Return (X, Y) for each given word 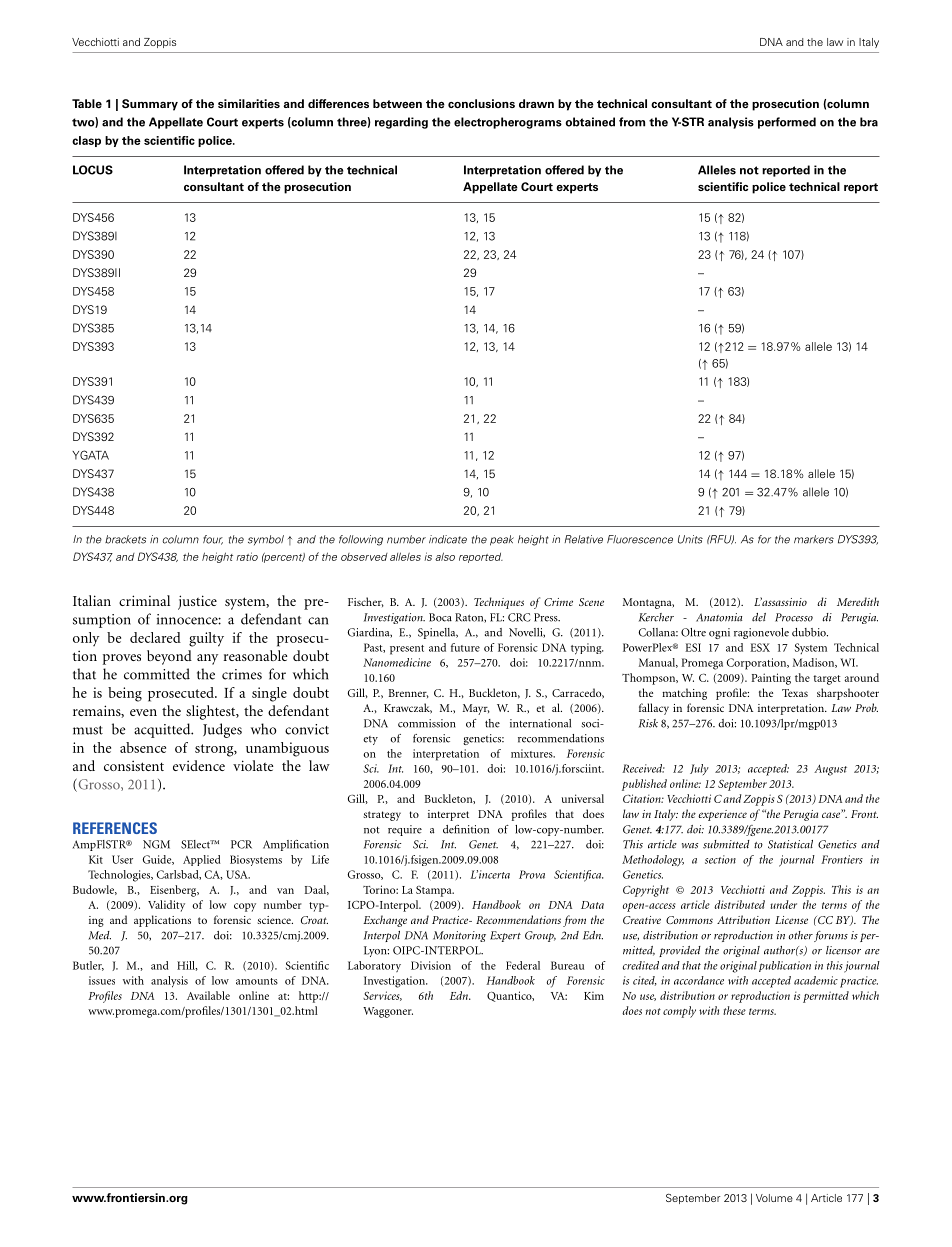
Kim (594, 996)
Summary (150, 105)
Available (208, 995)
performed (787, 123)
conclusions (481, 103)
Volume (774, 1198)
